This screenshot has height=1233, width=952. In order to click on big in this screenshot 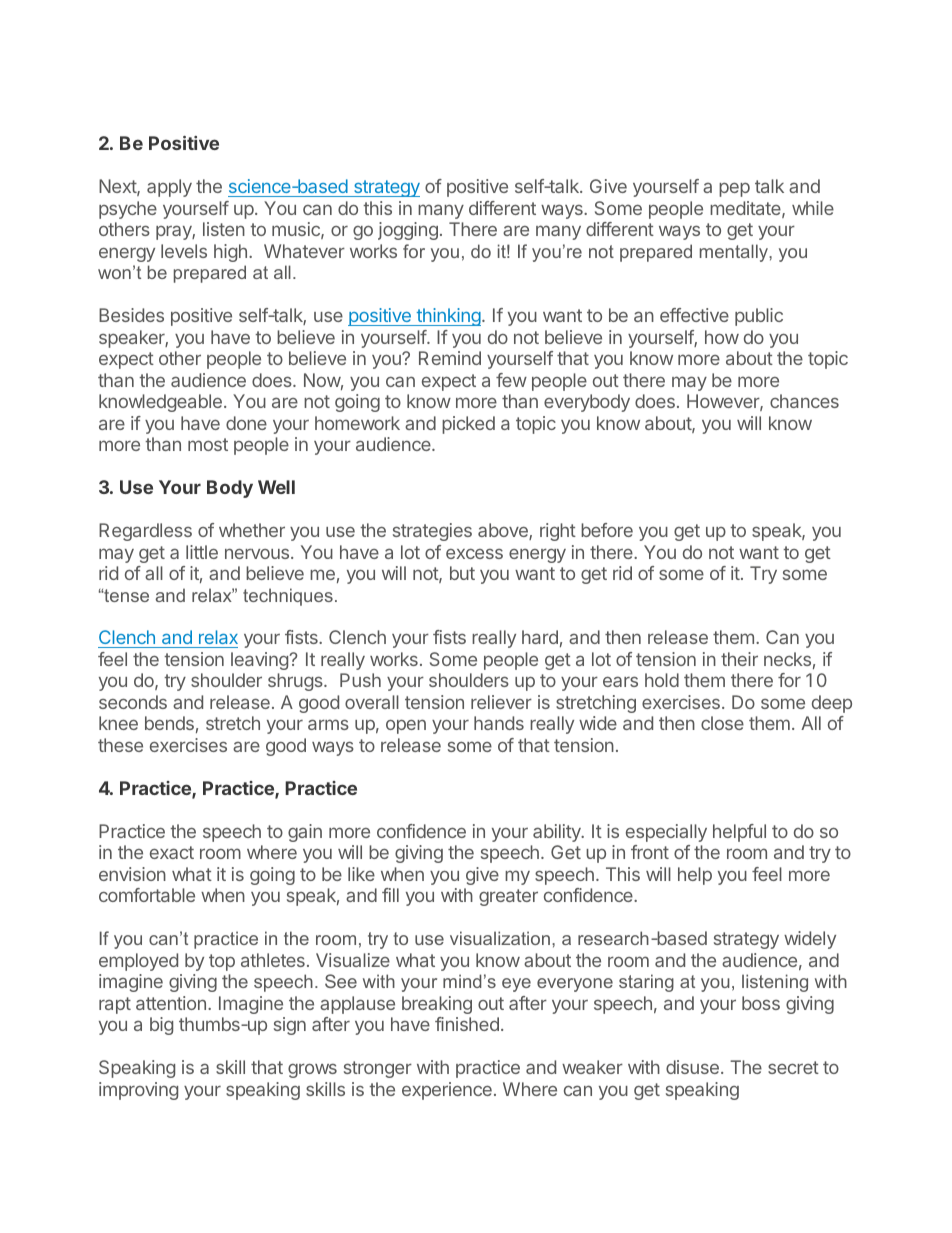, I will do `click(161, 1026)`.
